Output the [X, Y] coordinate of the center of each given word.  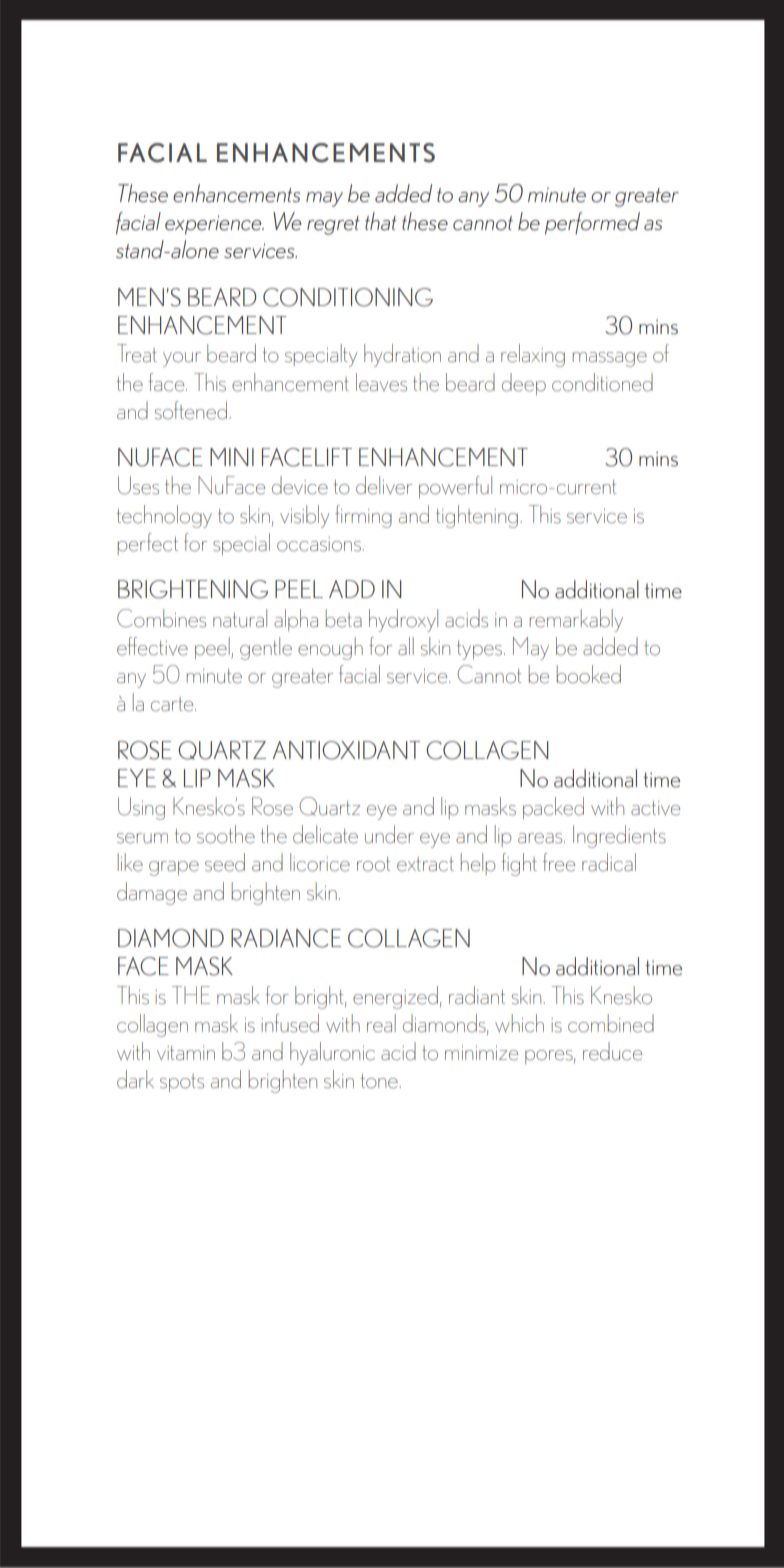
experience [214, 225]
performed [592, 223]
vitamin [186, 1053]
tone [380, 1081]
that [381, 221]
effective [152, 646]
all [406, 646]
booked [588, 674]
